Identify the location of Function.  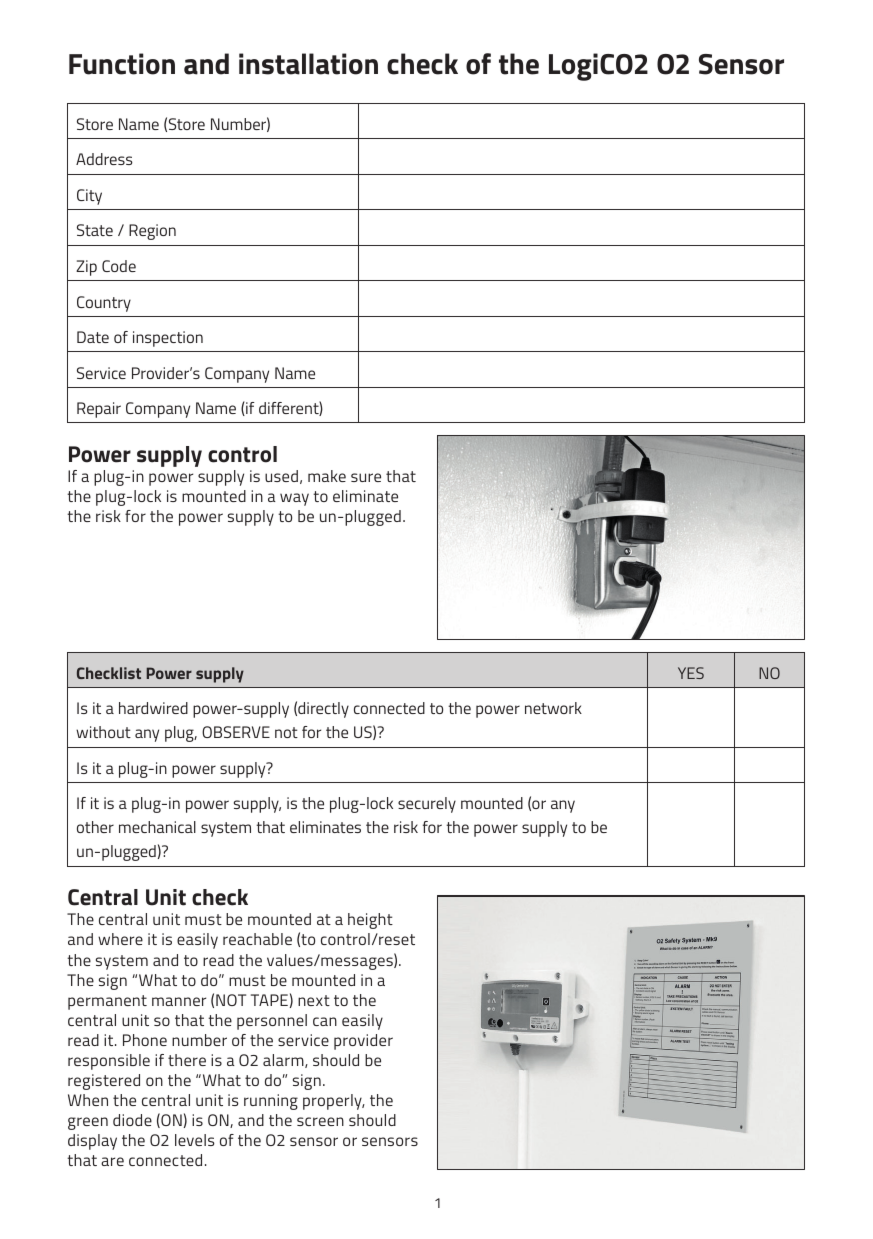
(122, 64).
